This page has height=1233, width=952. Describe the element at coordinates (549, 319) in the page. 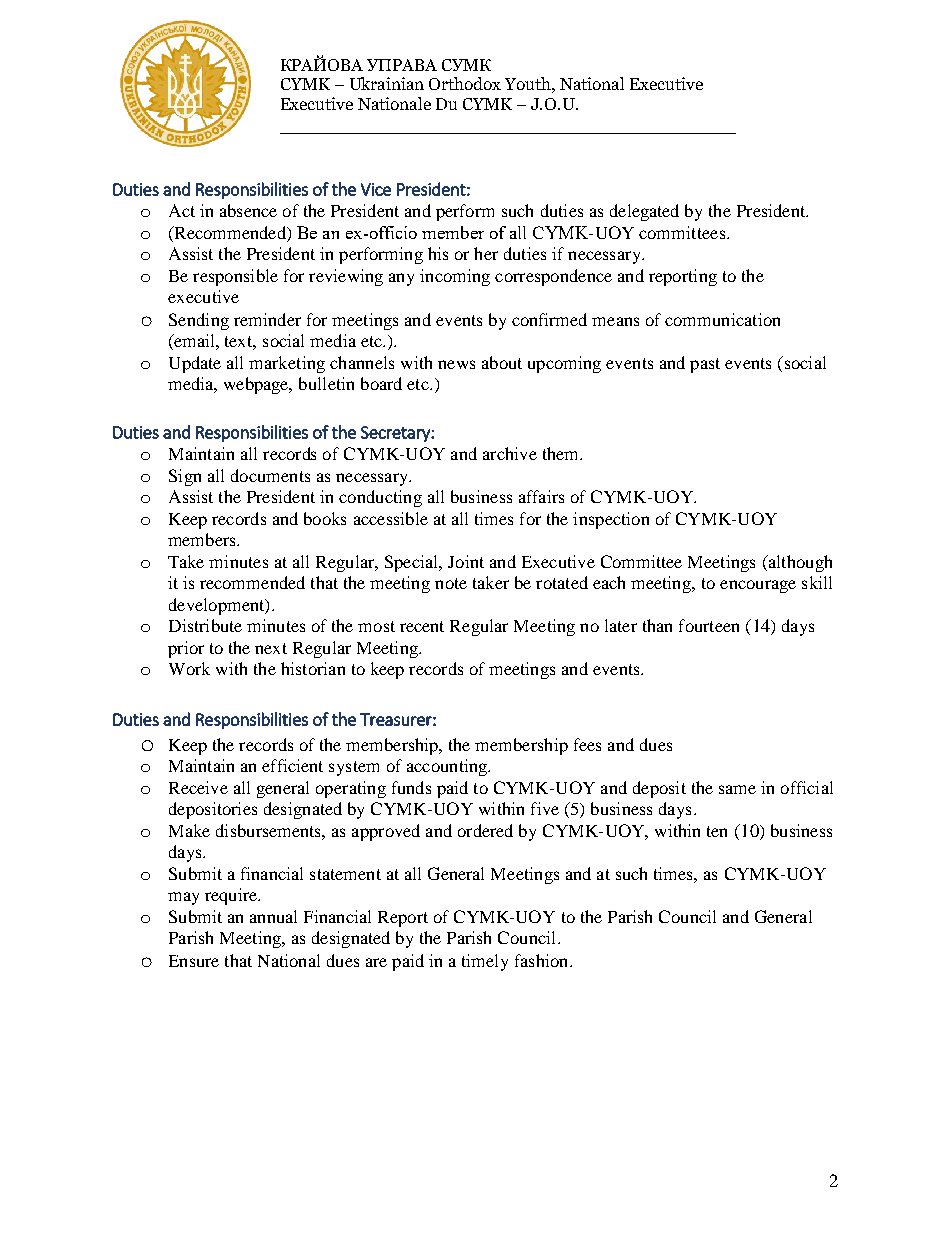

I see `confirmed` at that location.
